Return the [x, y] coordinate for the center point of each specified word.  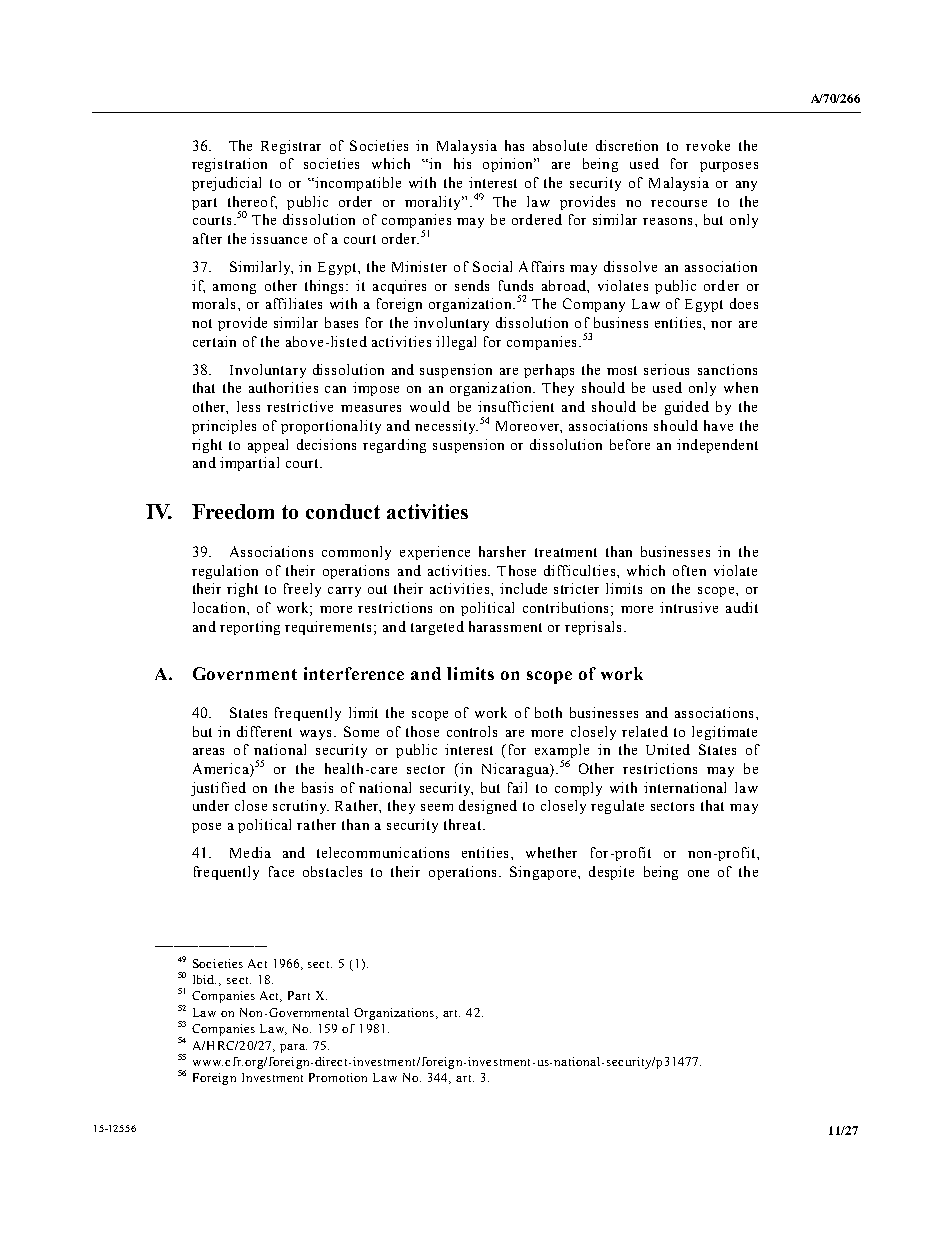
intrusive [689, 607]
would [430, 406]
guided [687, 408]
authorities [283, 387]
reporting [250, 628]
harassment [505, 626]
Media [250, 852]
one [698, 873]
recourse [679, 203]
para [293, 1048]
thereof [252, 202]
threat [464, 824]
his [462, 163]
